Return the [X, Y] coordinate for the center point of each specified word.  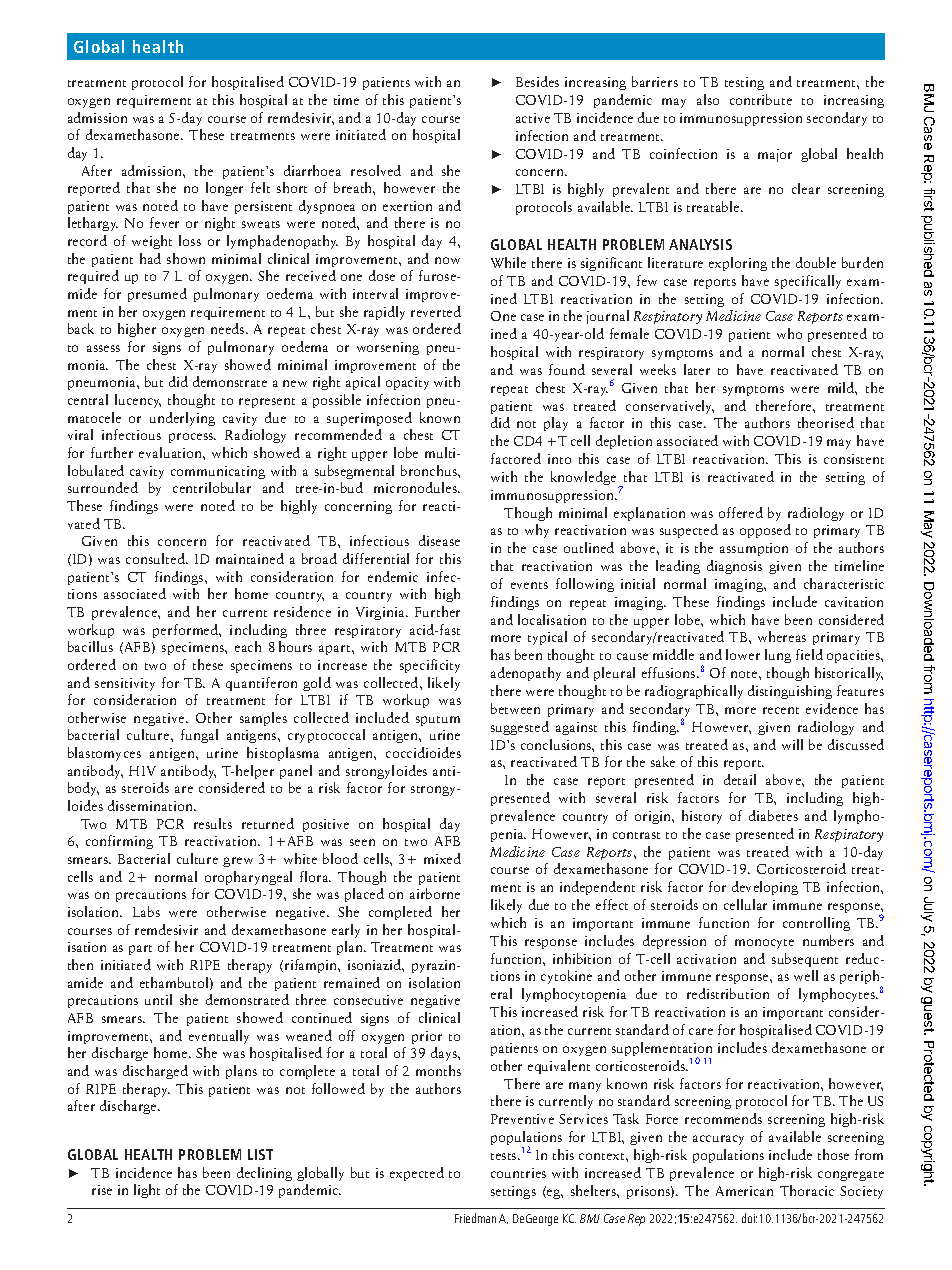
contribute [761, 99]
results [213, 823]
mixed [442, 858]
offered [741, 512]
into [559, 459]
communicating [218, 472]
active [533, 118]
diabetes [773, 815]
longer [224, 189]
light [147, 1191]
